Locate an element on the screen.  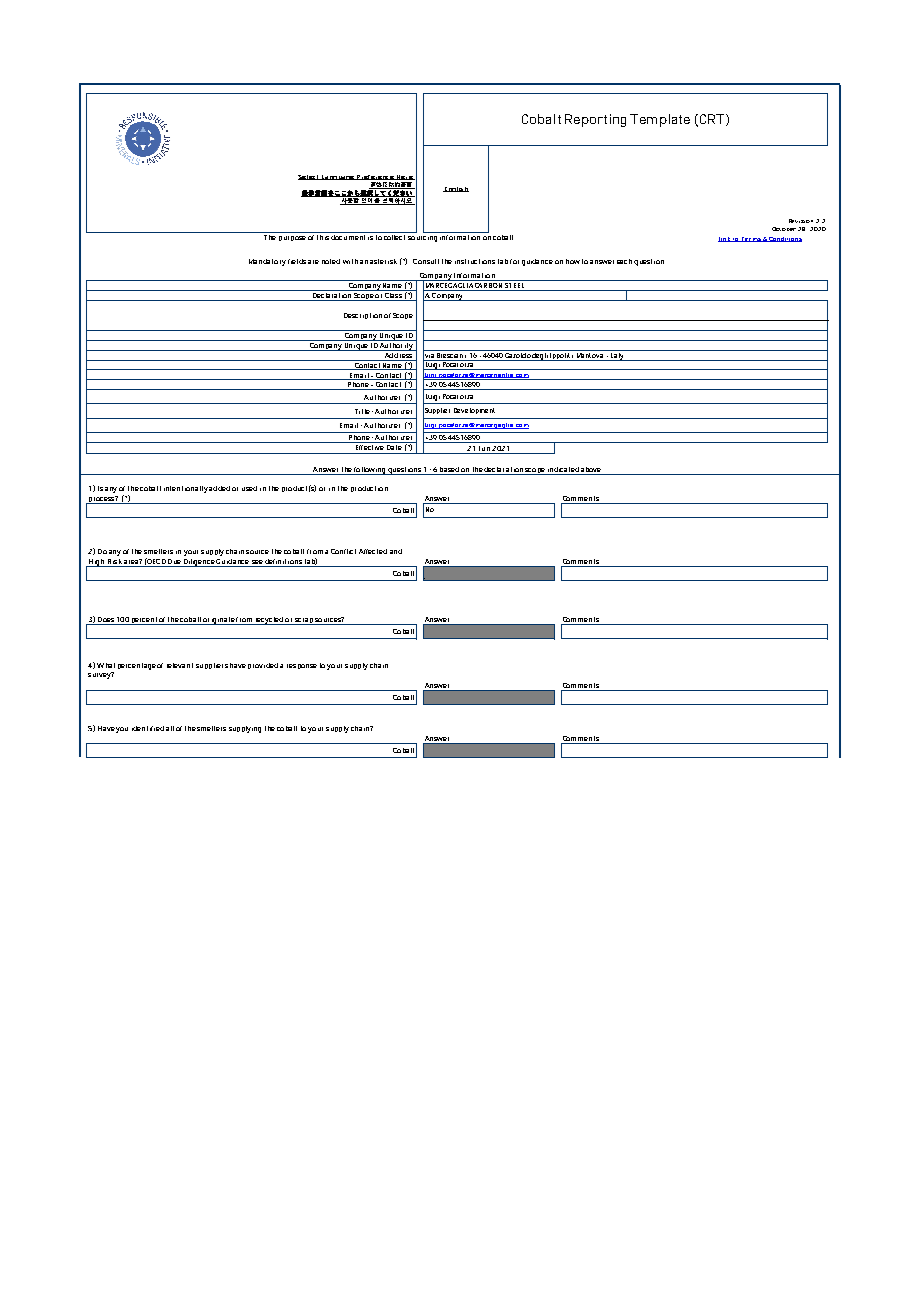
above is located at coordinates (591, 471).
